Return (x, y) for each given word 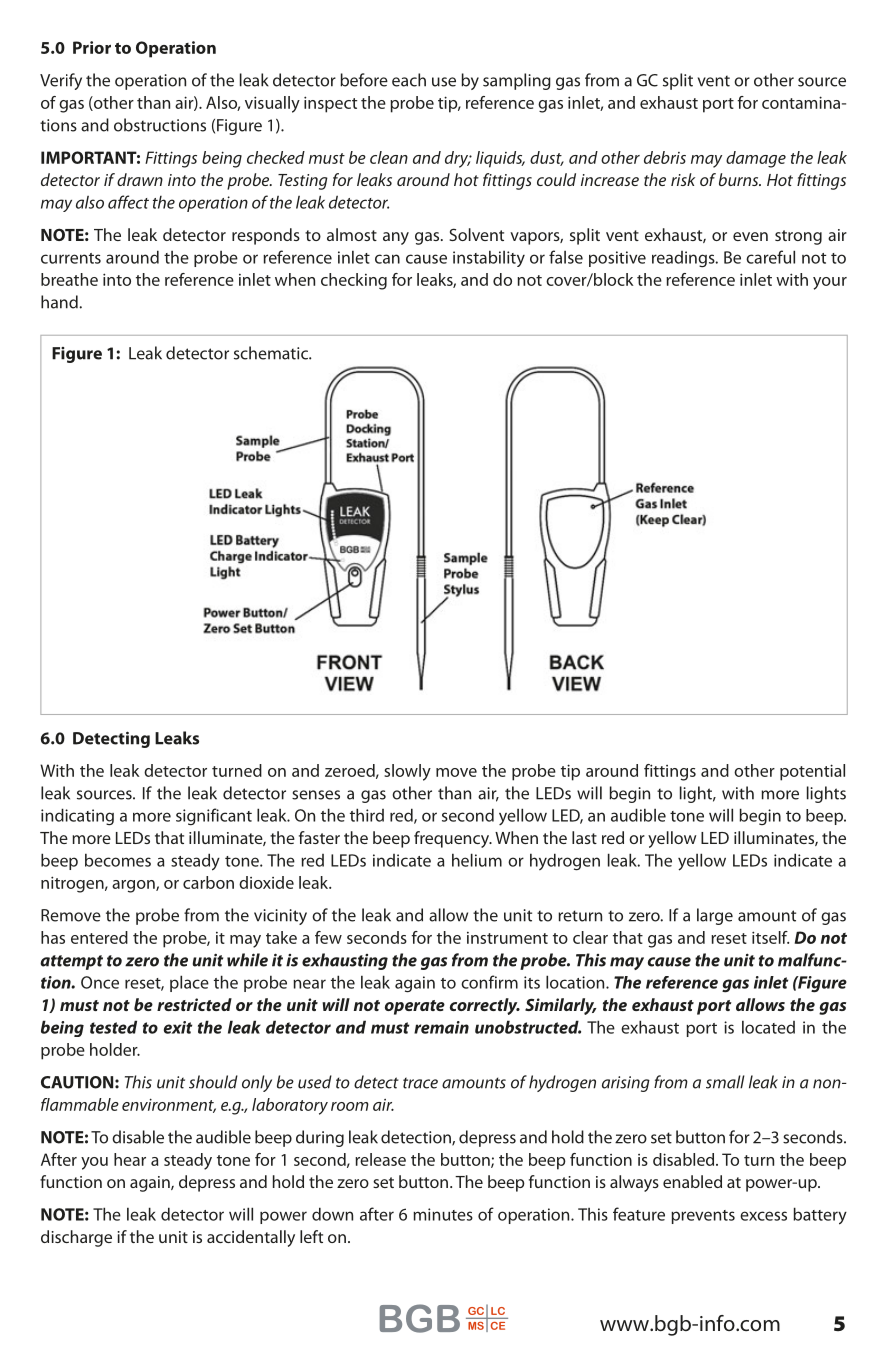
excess (763, 1216)
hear (130, 1159)
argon (134, 886)
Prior (92, 47)
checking (354, 281)
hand (59, 302)
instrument (507, 938)
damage (756, 159)
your (830, 283)
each (409, 80)
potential (812, 772)
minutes (443, 1214)
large (715, 916)
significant (214, 816)
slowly (407, 772)
